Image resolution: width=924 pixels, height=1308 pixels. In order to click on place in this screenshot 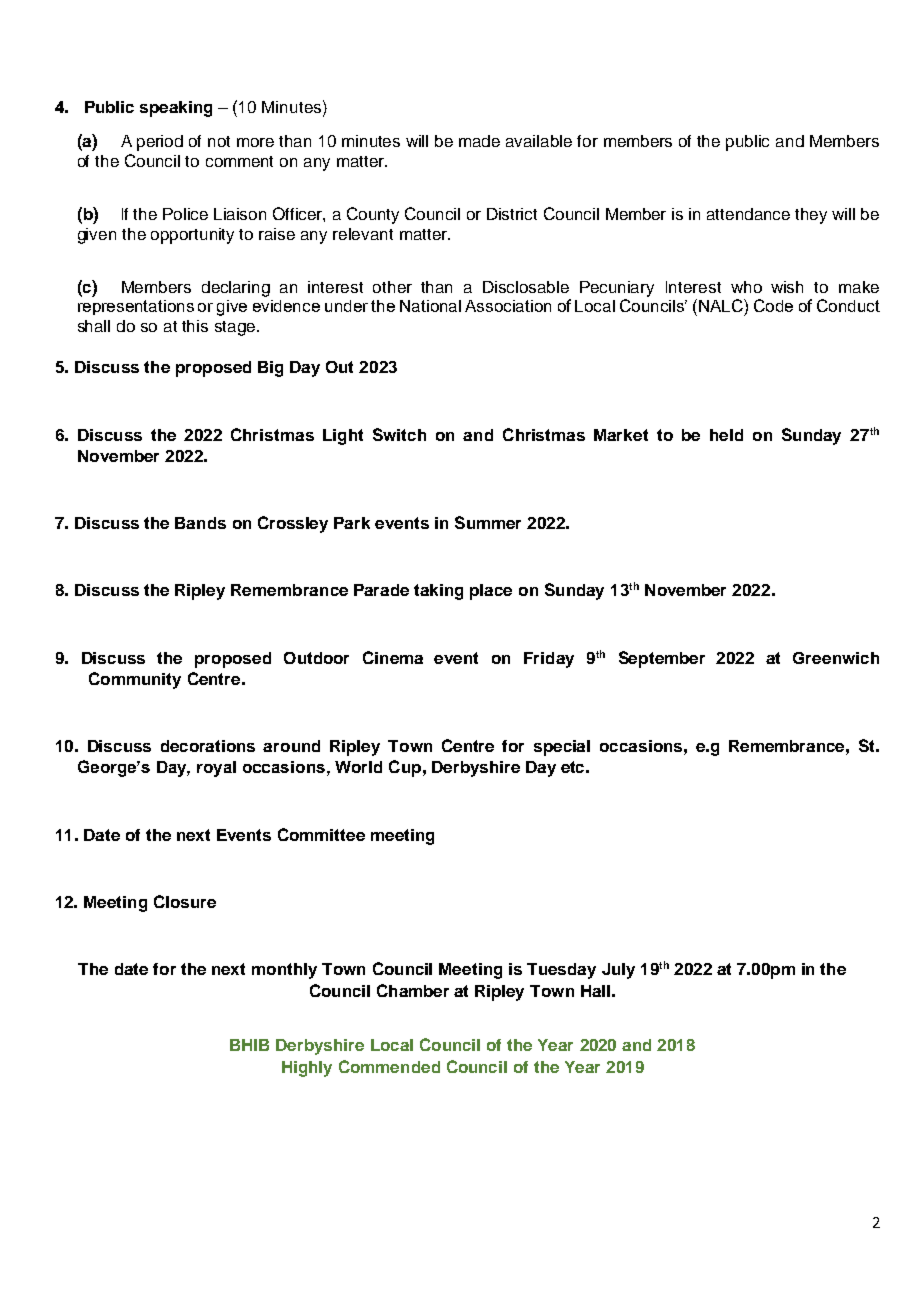, I will do `click(491, 592)`.
